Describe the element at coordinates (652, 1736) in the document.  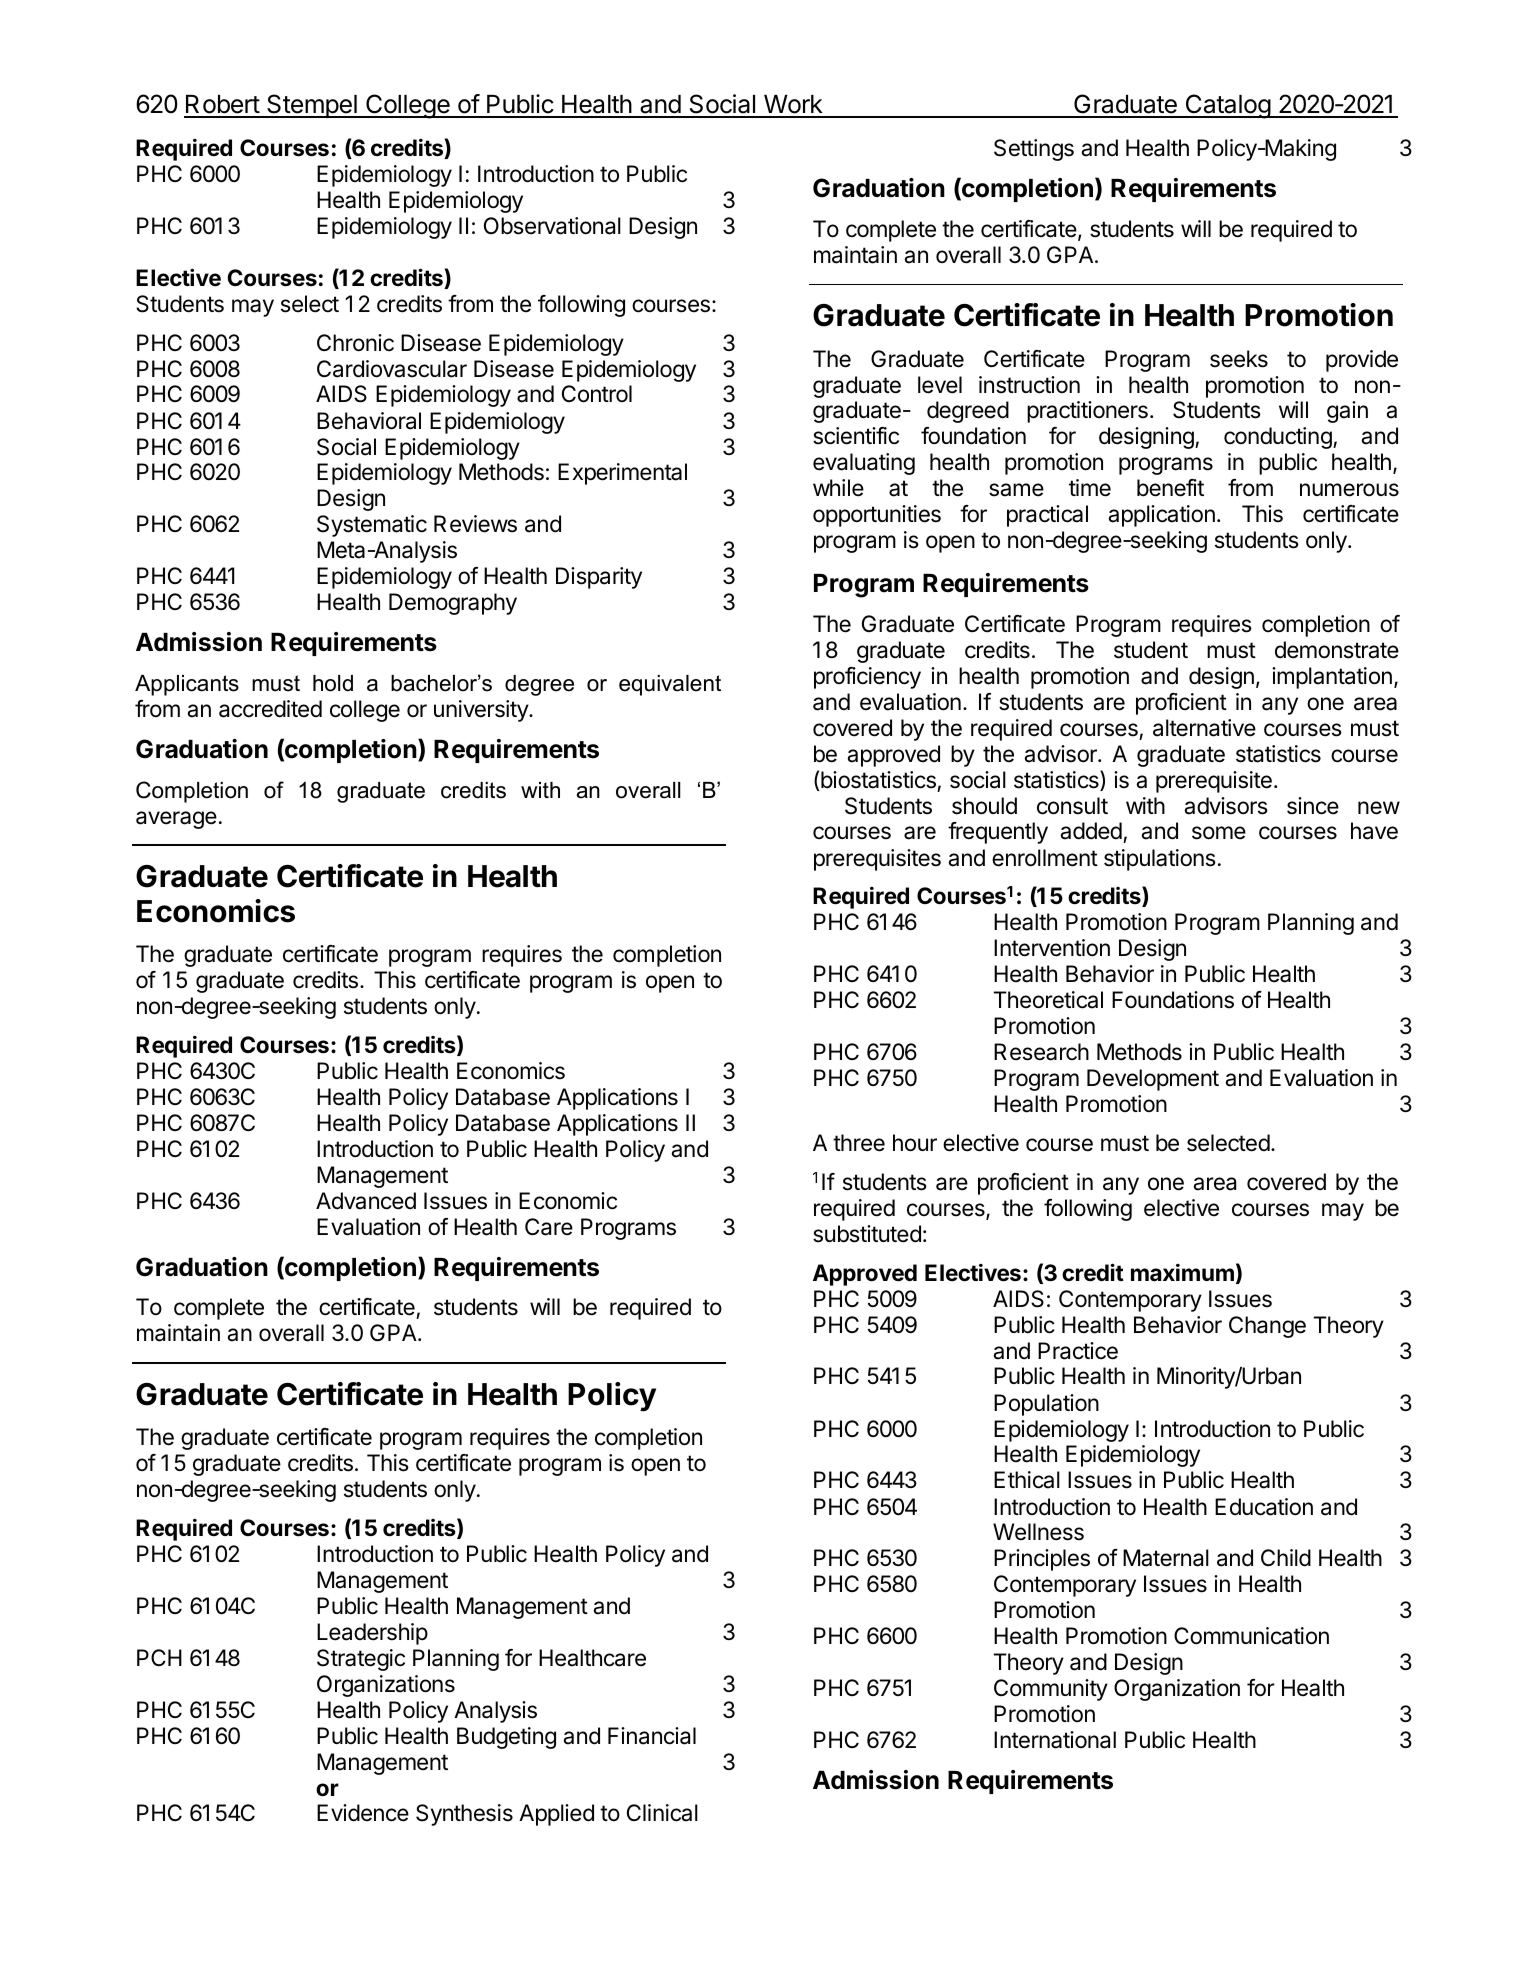
I see `Financial` at that location.
